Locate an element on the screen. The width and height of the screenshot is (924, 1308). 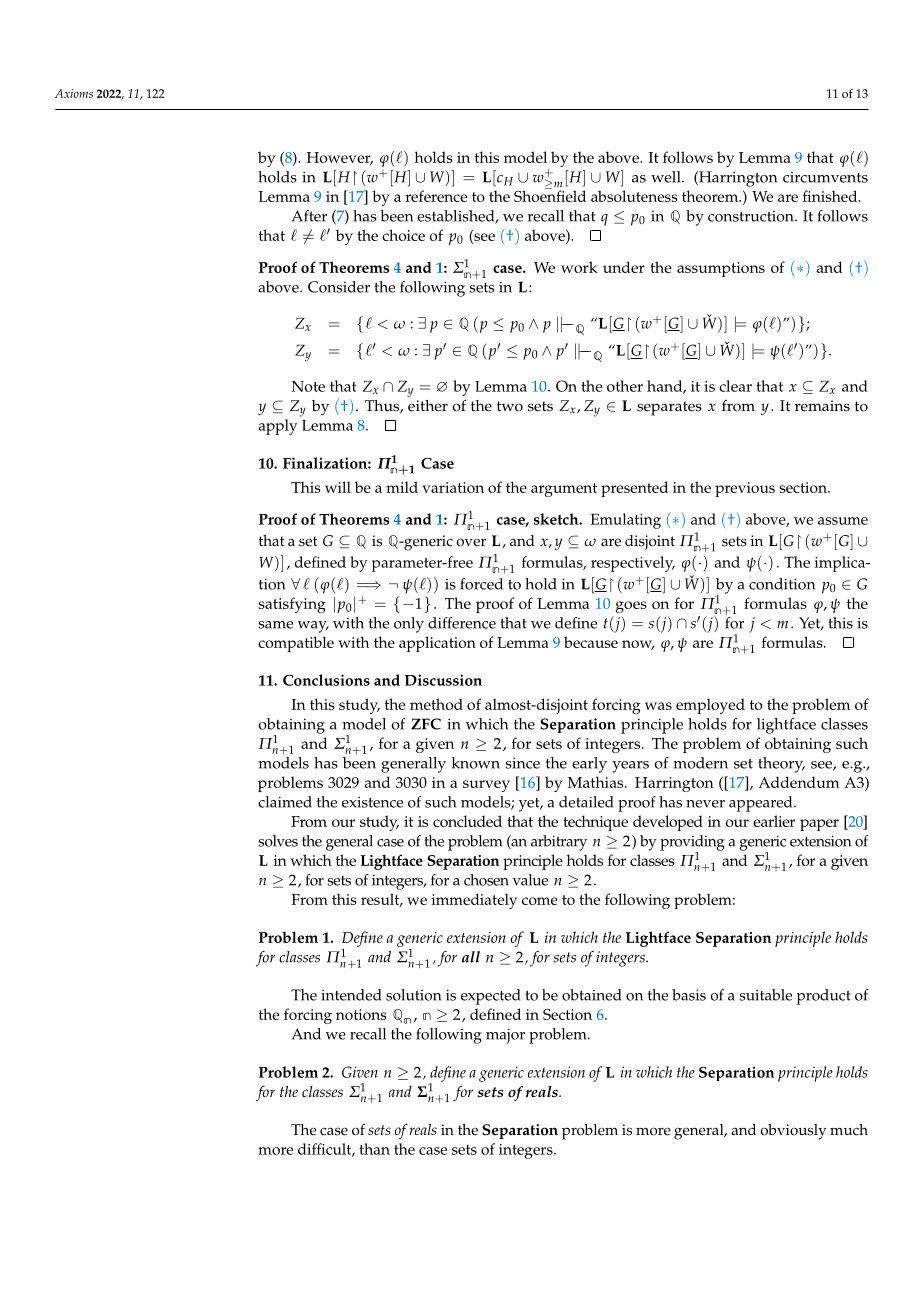
major is located at coordinates (505, 1036).
